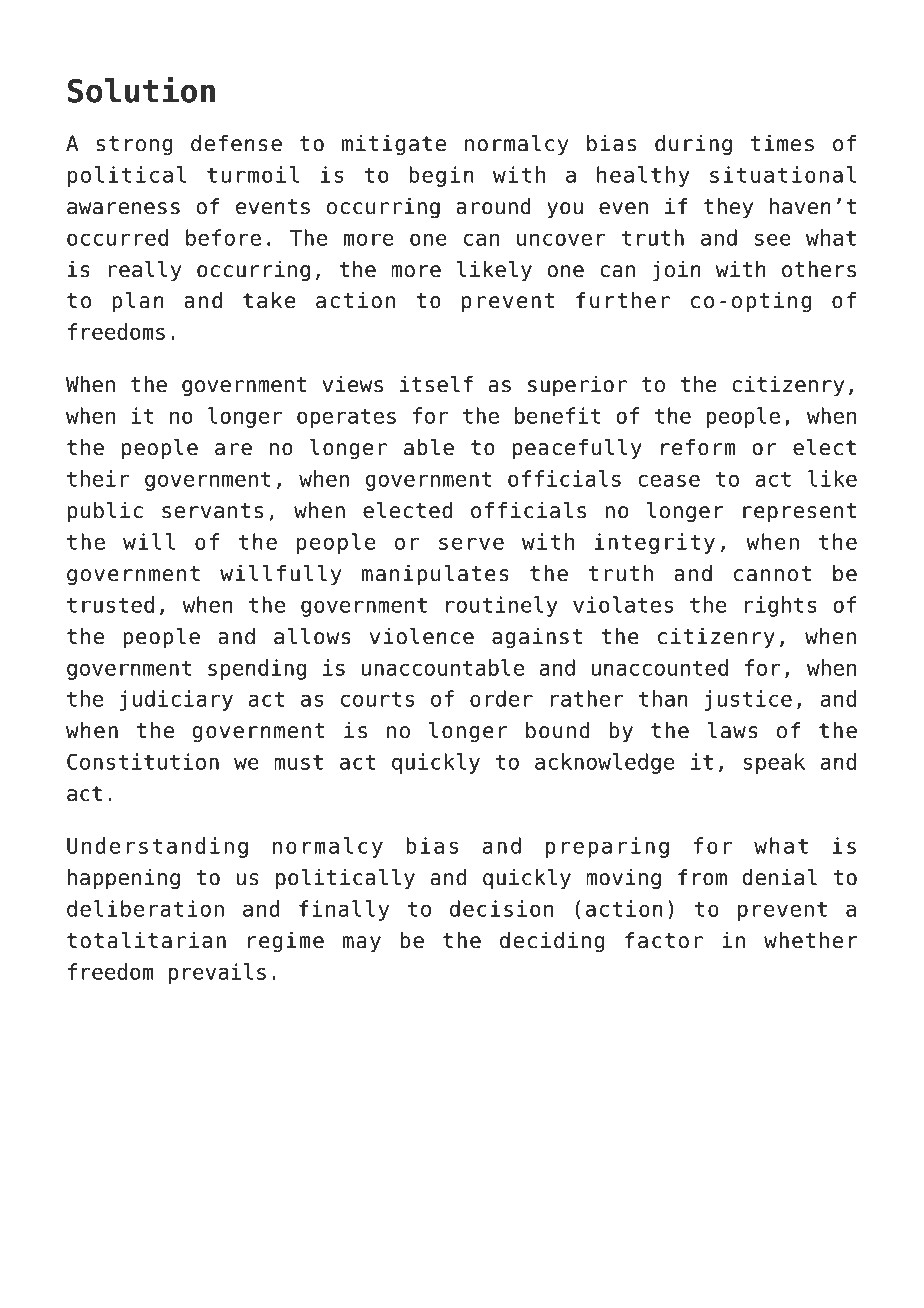 The image size is (924, 1308). What do you see at coordinates (394, 145) in the document?
I see `mitigate` at bounding box center [394, 145].
